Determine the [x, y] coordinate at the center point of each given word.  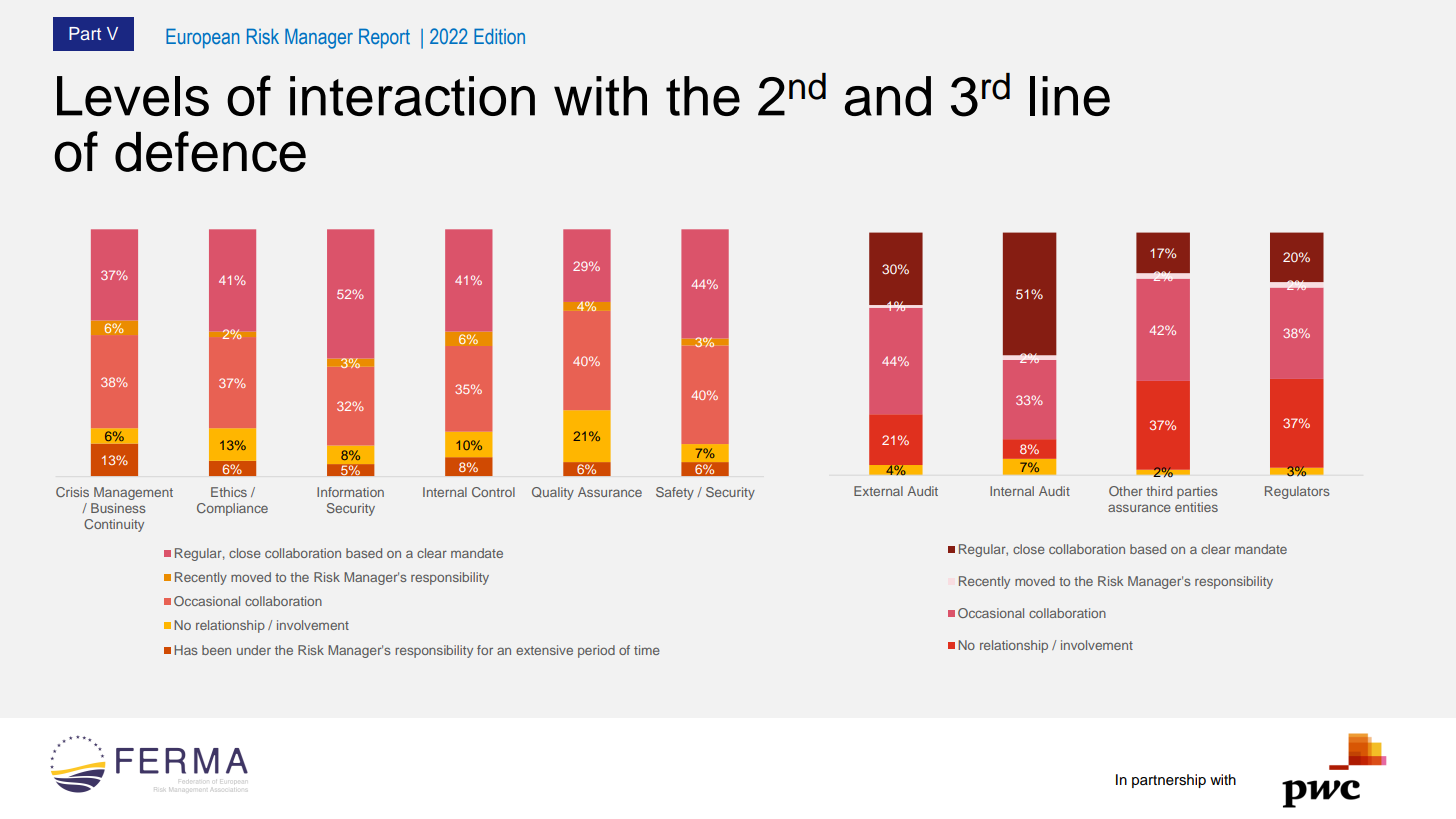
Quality [553, 493]
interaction [412, 96]
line [1070, 96]
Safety [675, 493]
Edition [499, 36]
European [203, 38]
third [1159, 491]
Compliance [232, 509]
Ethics [229, 492]
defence [210, 151]
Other [1126, 491]
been [216, 650]
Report [384, 38]
